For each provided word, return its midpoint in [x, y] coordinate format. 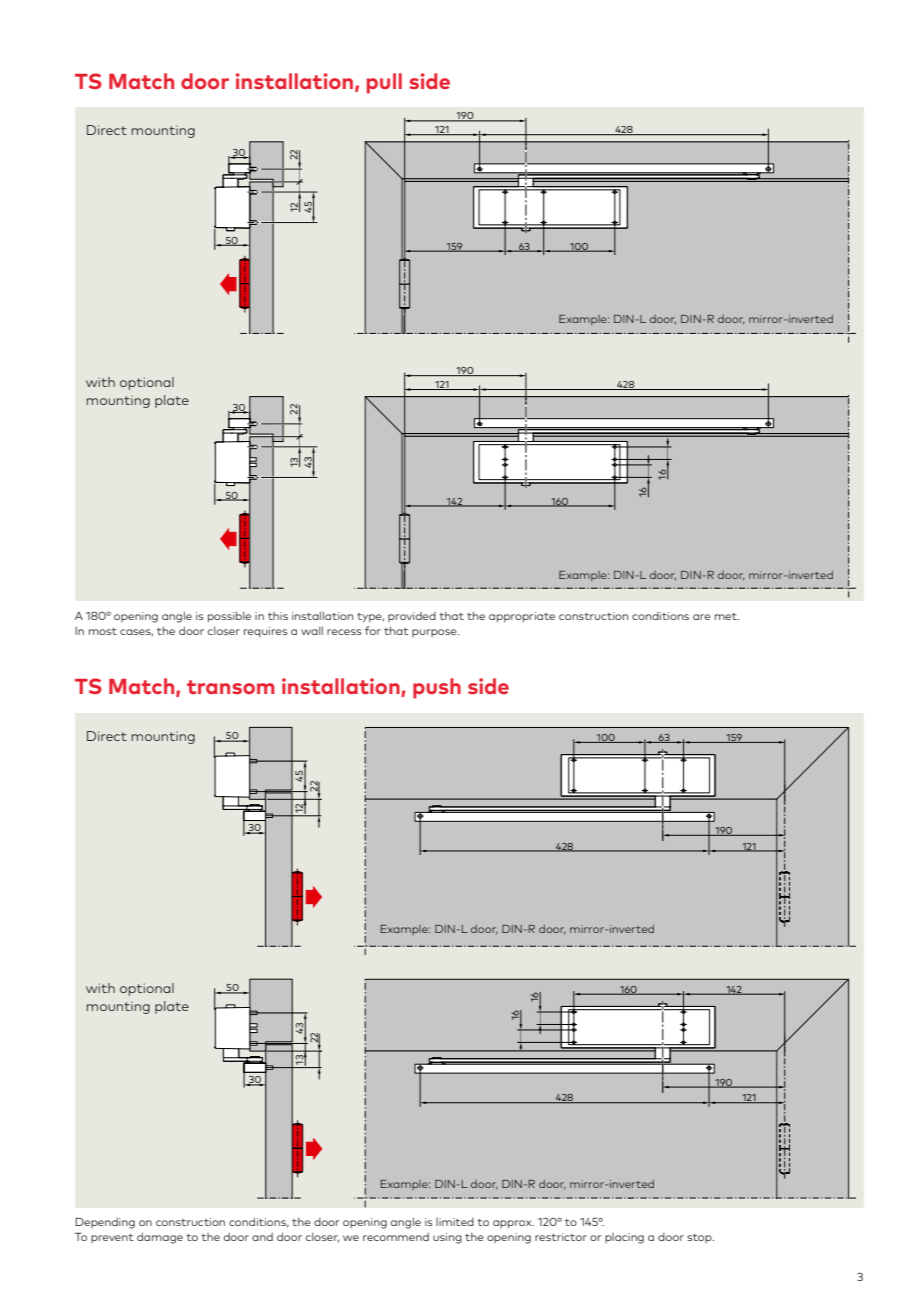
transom [230, 687]
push [437, 688]
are [702, 617]
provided [412, 616]
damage [160, 1238]
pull [384, 83]
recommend [396, 1236]
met [727, 616]
